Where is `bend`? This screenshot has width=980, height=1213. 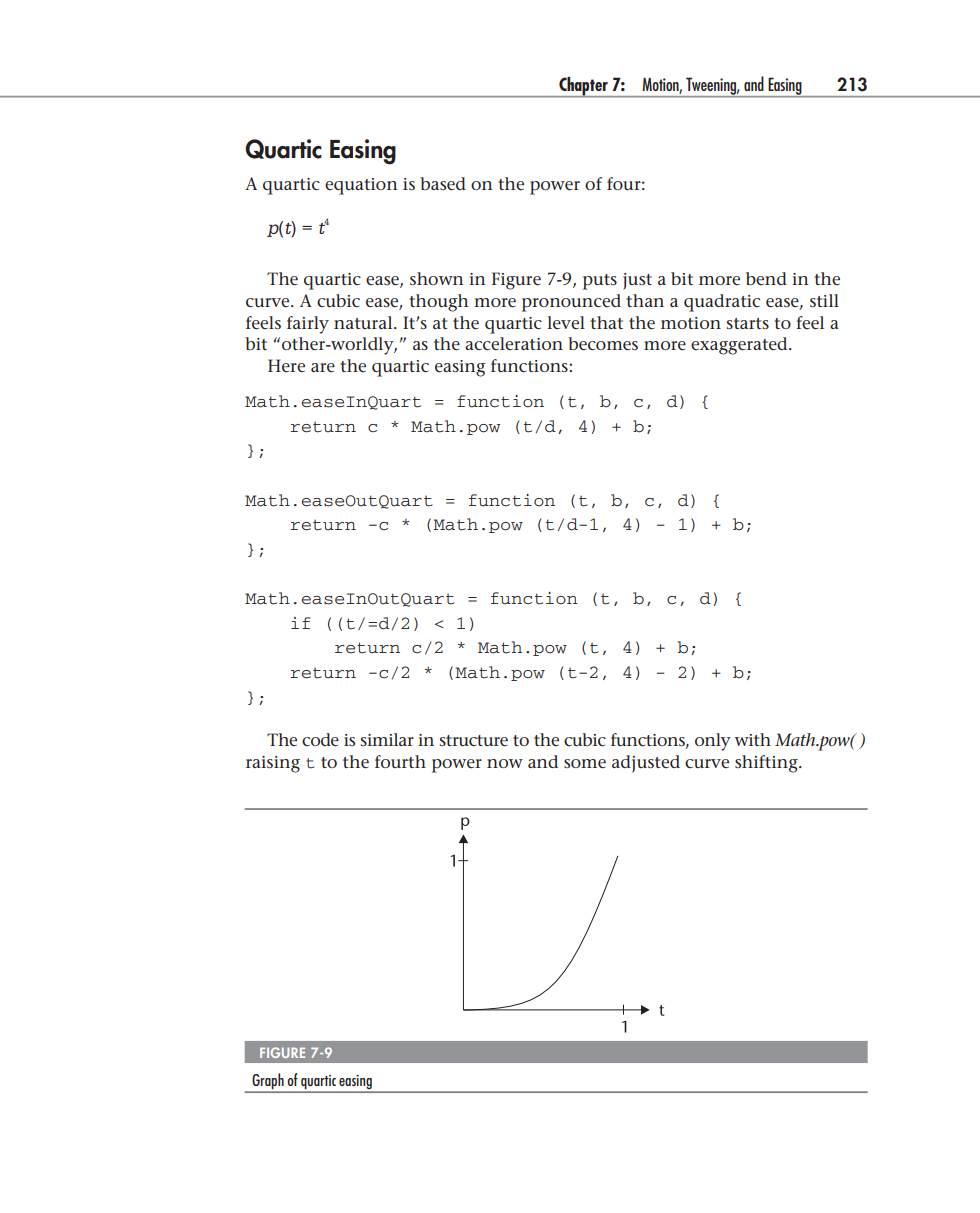 bend is located at coordinates (766, 278).
